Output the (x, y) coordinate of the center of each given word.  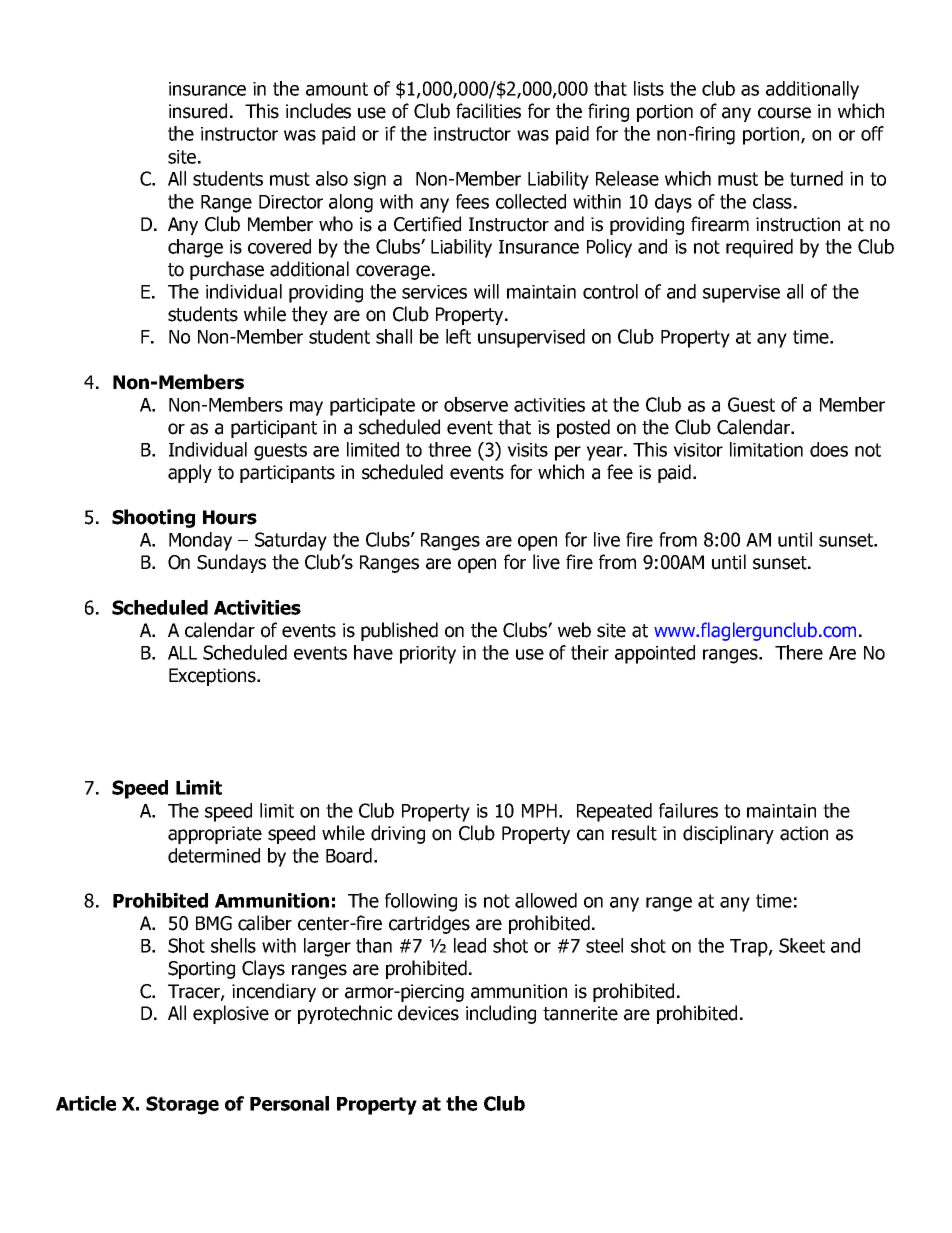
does (829, 449)
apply (190, 473)
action (804, 833)
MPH (539, 811)
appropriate (215, 835)
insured (198, 111)
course (784, 113)
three (449, 449)
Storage (182, 1105)
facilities (488, 111)
